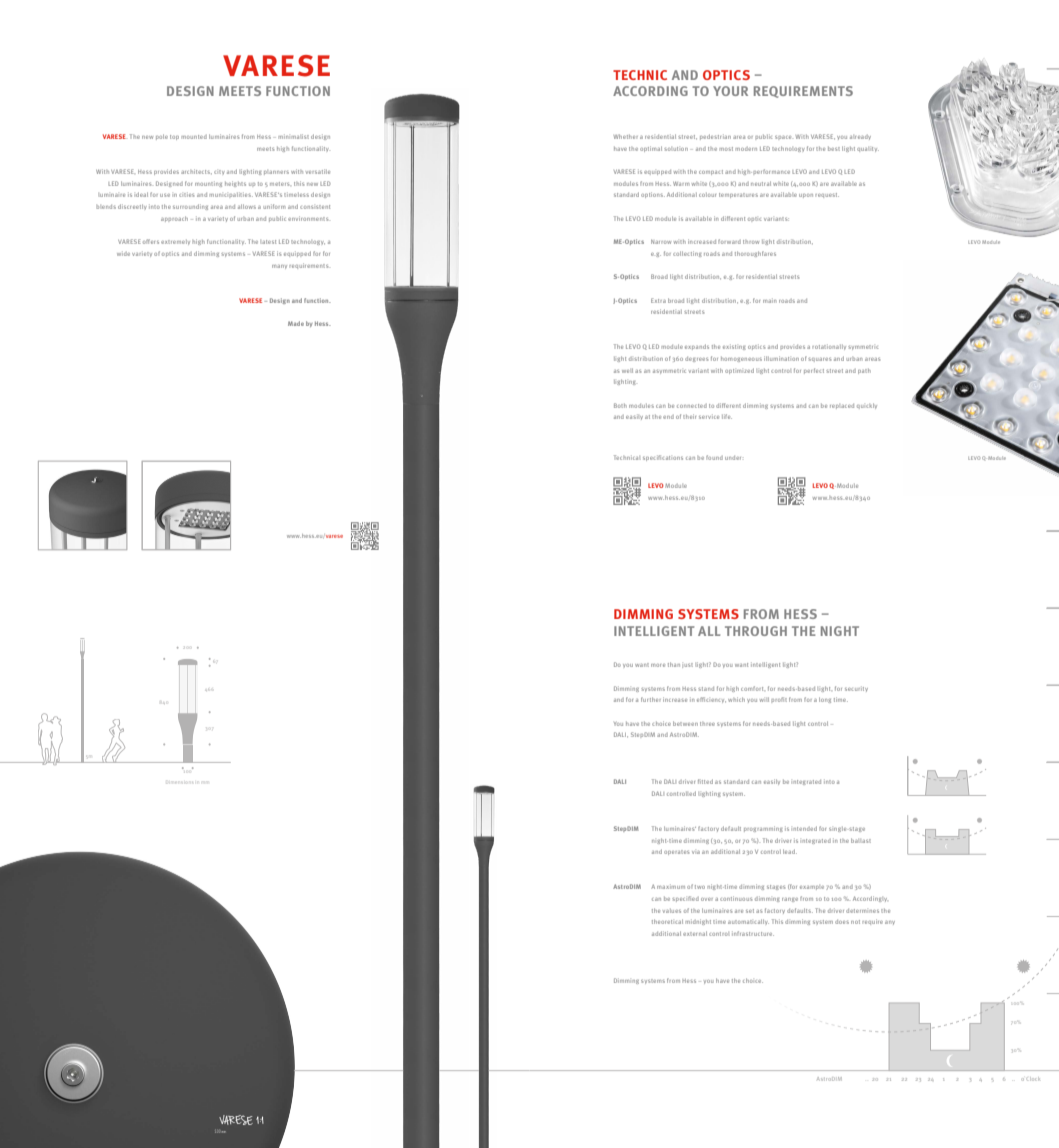 The height and width of the document is (1148, 1059). What do you see at coordinates (663, 458) in the document?
I see `specifications` at bounding box center [663, 458].
